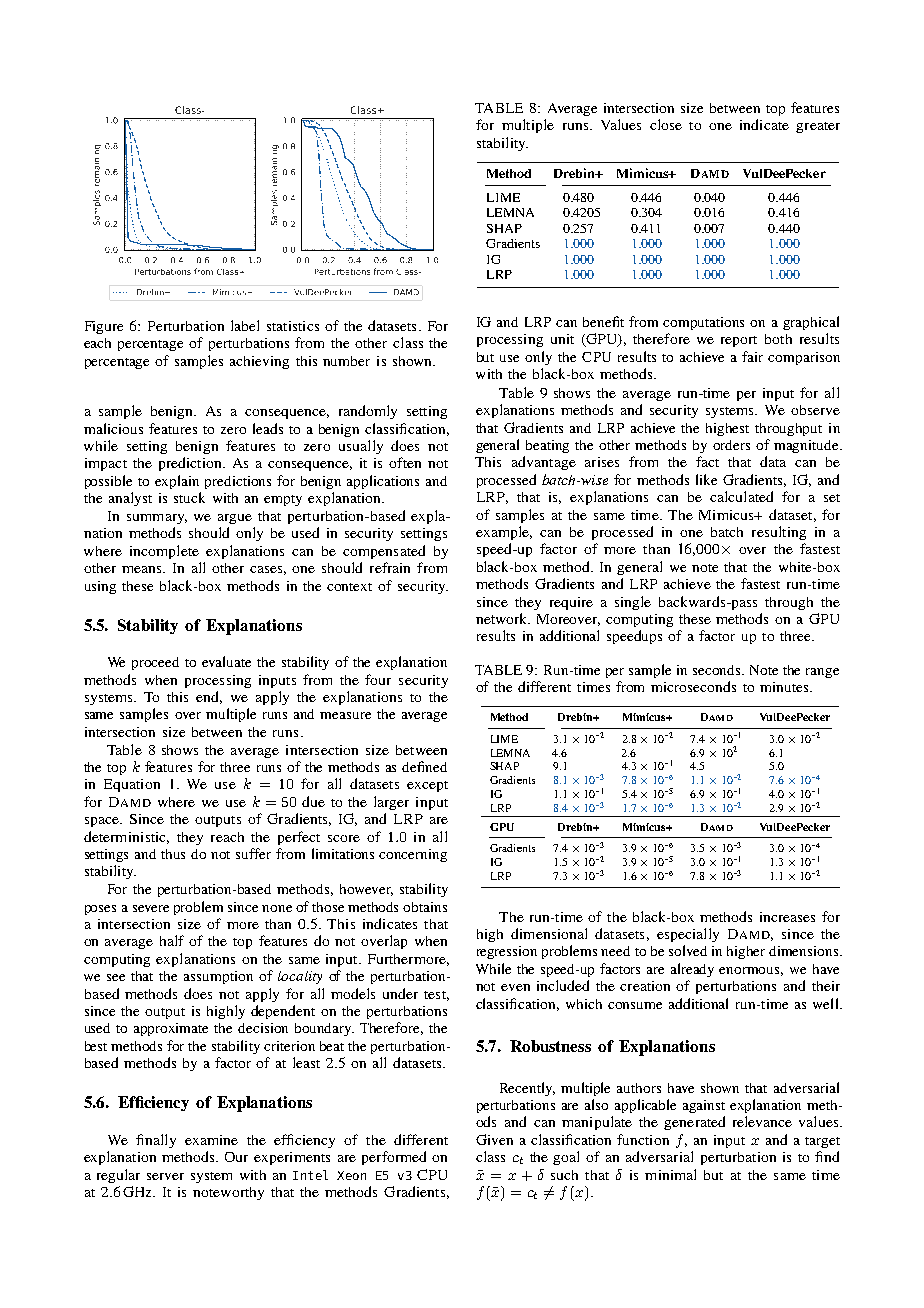  Describe the element at coordinates (503, 618) in the page. I see `network` at that location.
